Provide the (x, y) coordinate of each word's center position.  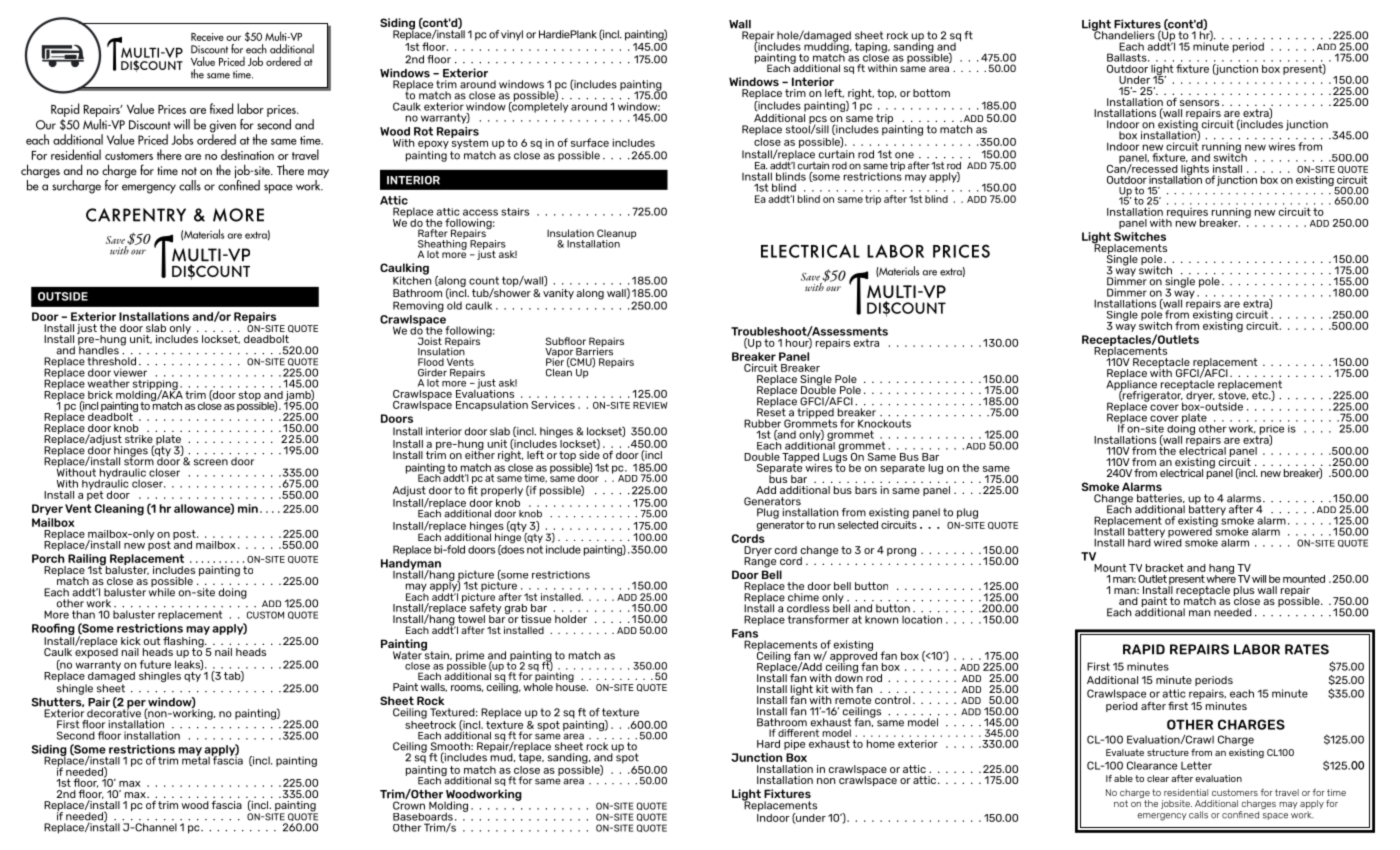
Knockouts (884, 423)
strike (139, 440)
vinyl (512, 35)
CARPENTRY (136, 215)
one (904, 155)
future (155, 664)
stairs (515, 212)
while (162, 591)
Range (760, 561)
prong (901, 552)
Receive (207, 37)
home (881, 744)
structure (1168, 752)
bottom (931, 93)
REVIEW (650, 405)
